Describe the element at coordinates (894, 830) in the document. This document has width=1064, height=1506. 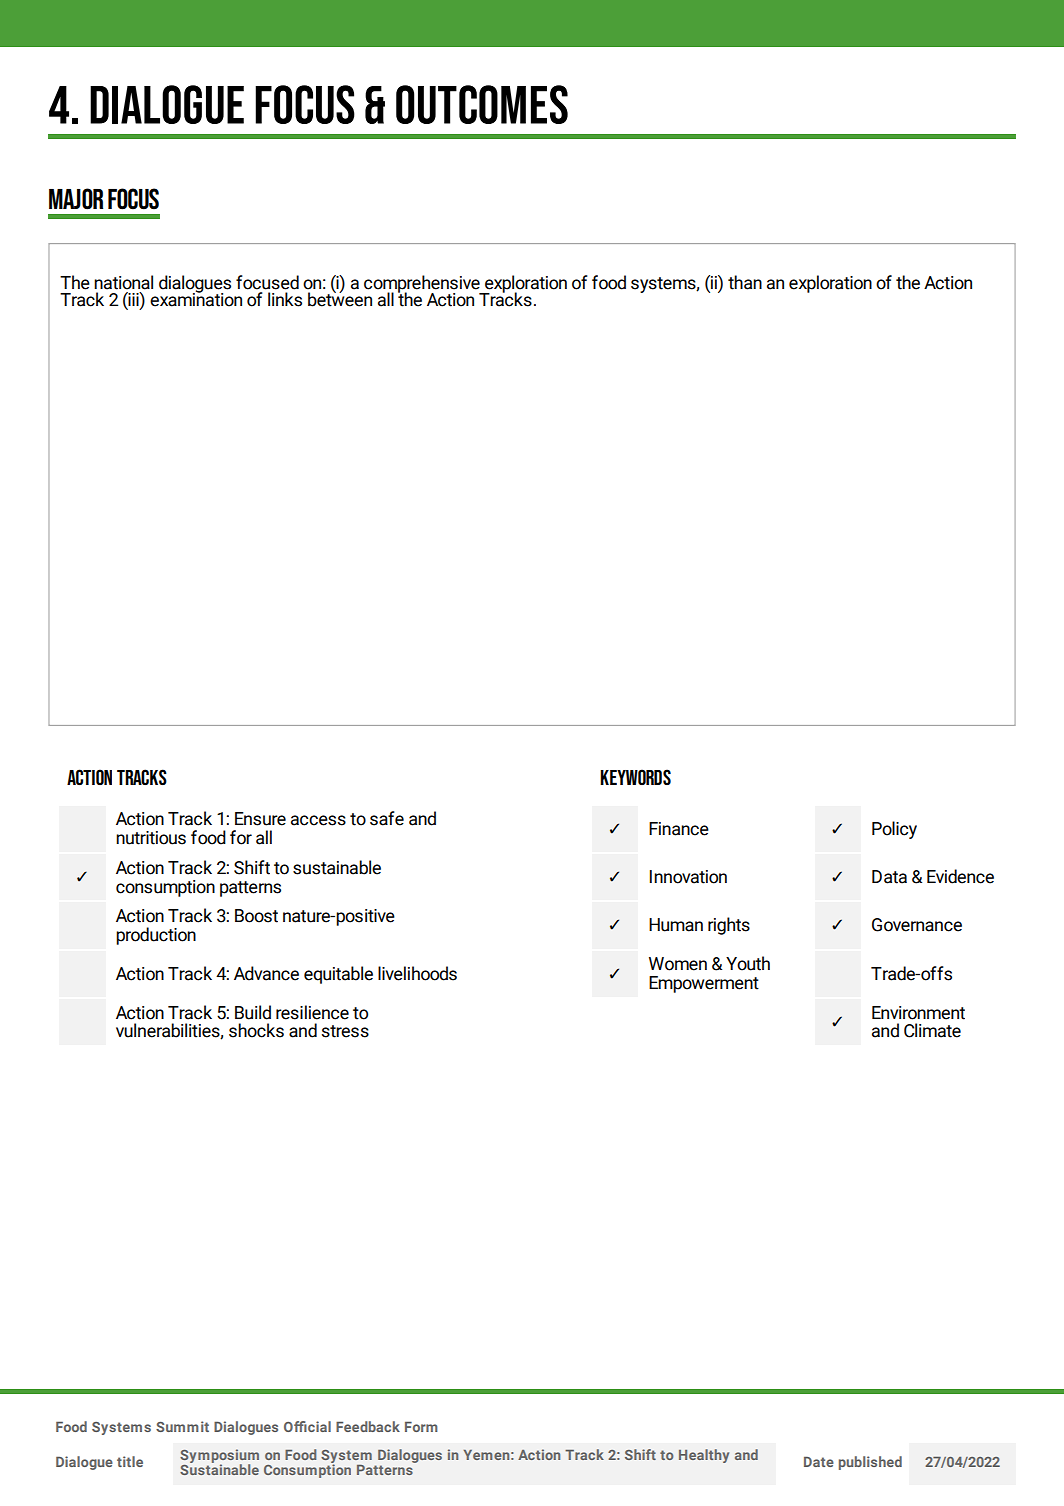
I see `Policy` at that location.
